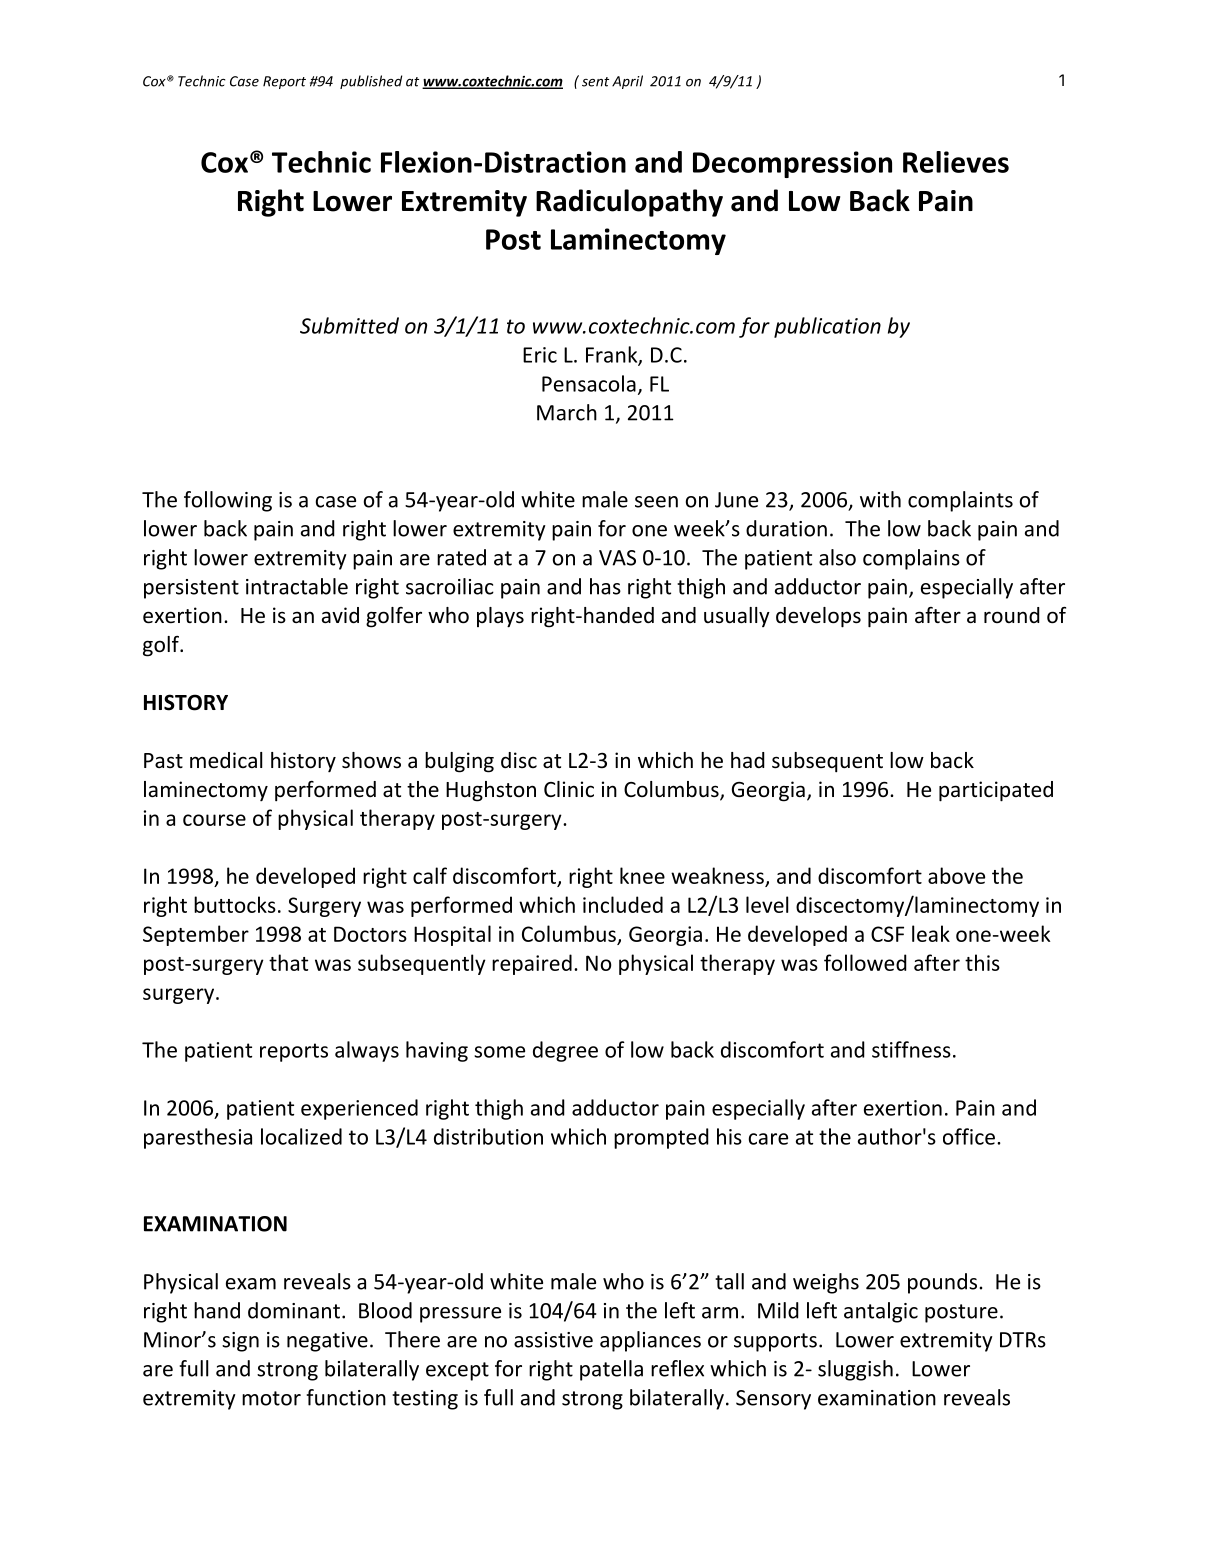 The image size is (1210, 1566). What do you see at coordinates (569, 789) in the screenshot?
I see `Clinic` at bounding box center [569, 789].
